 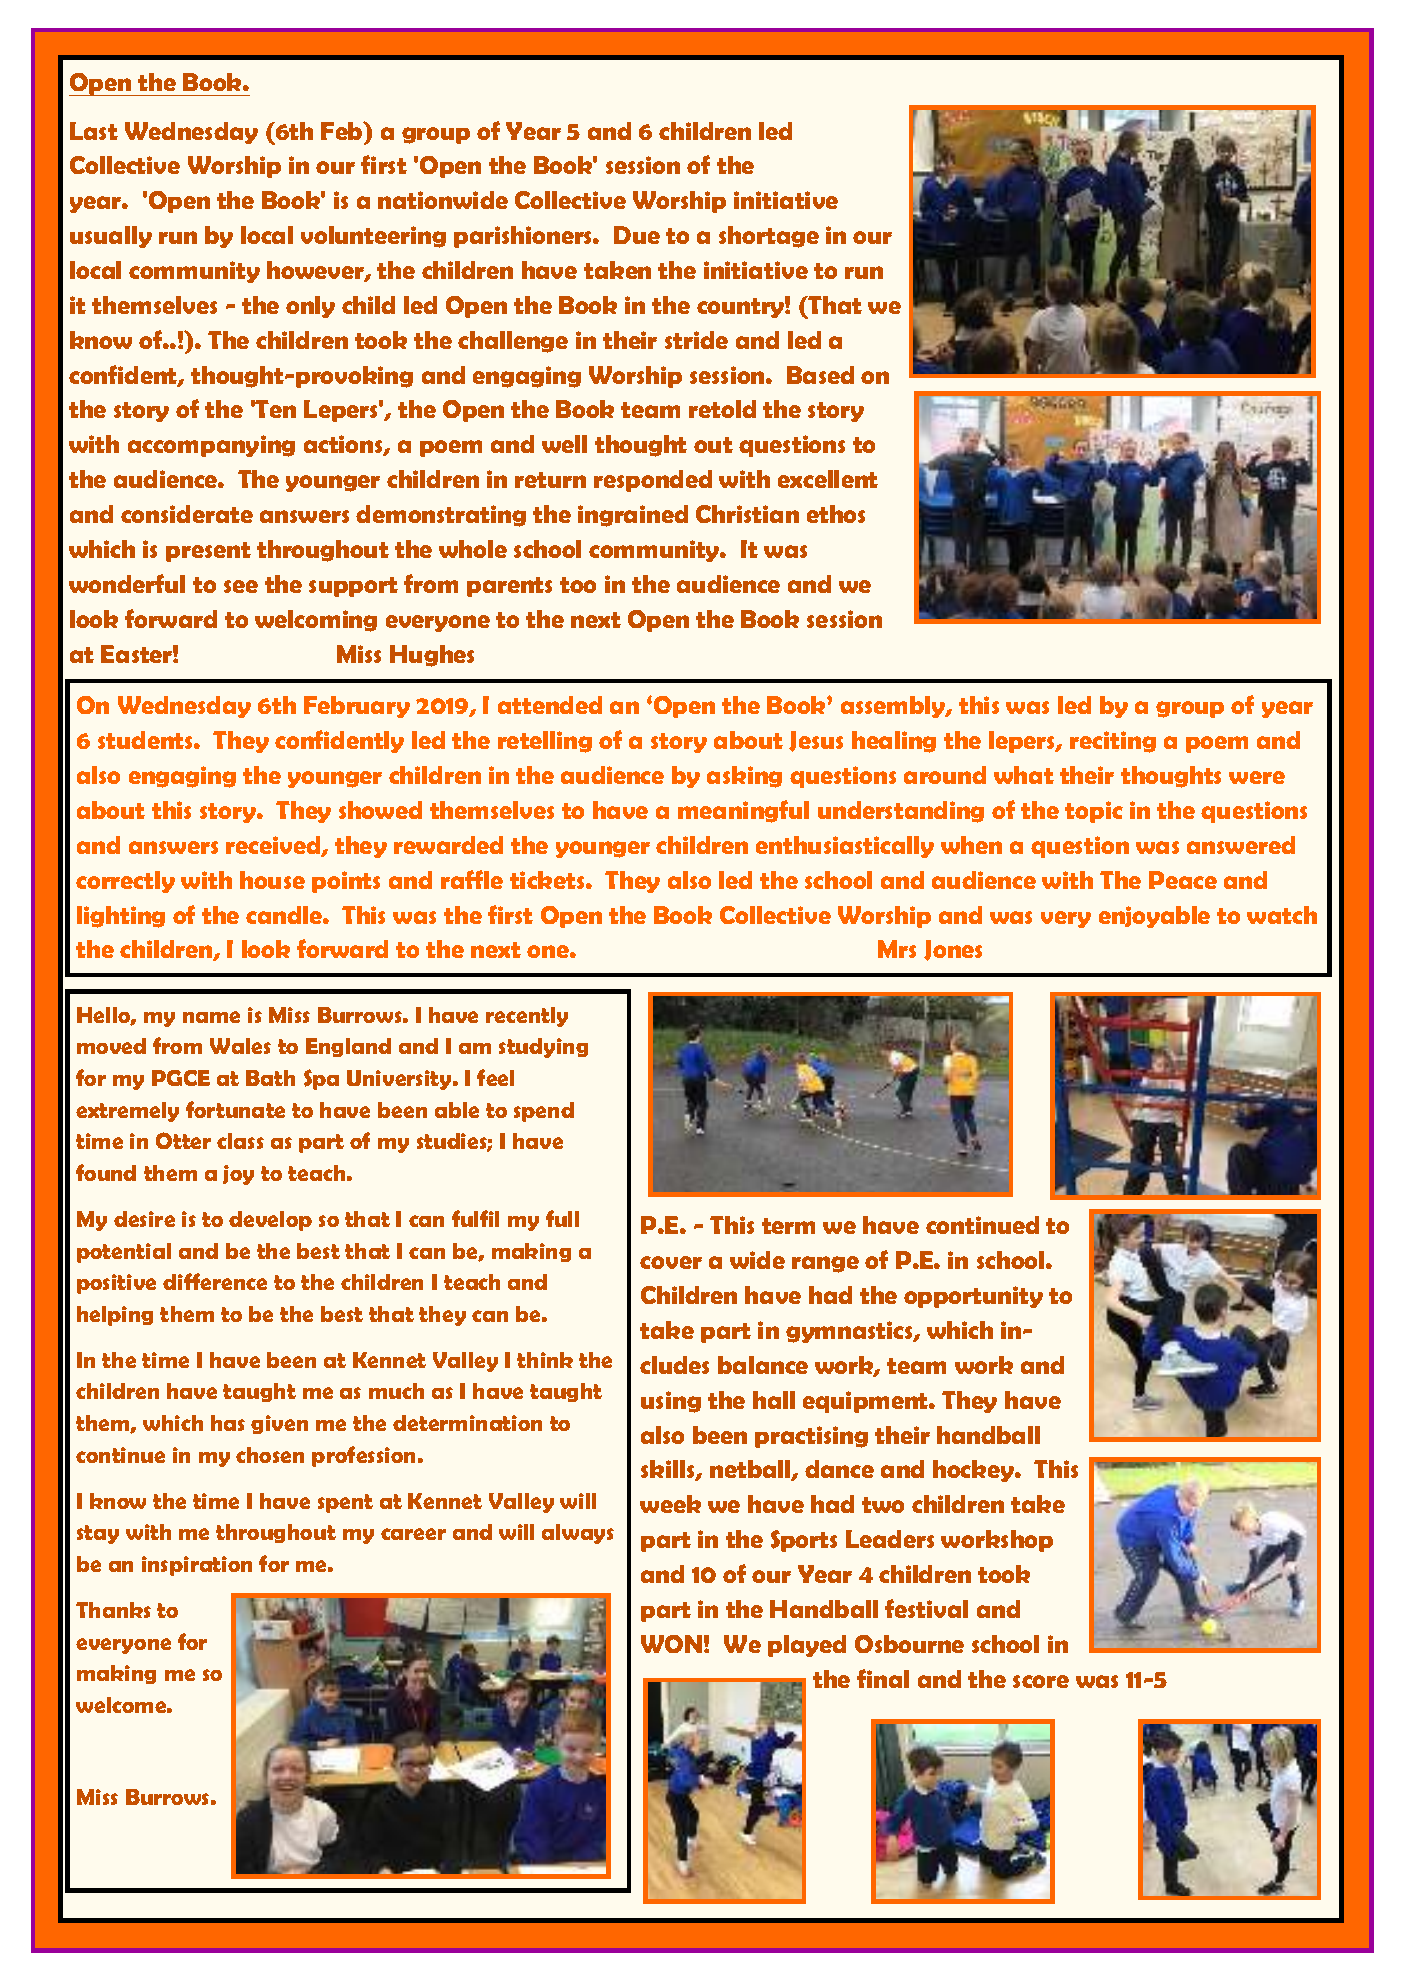 I want to click on played, so click(x=807, y=1646).
